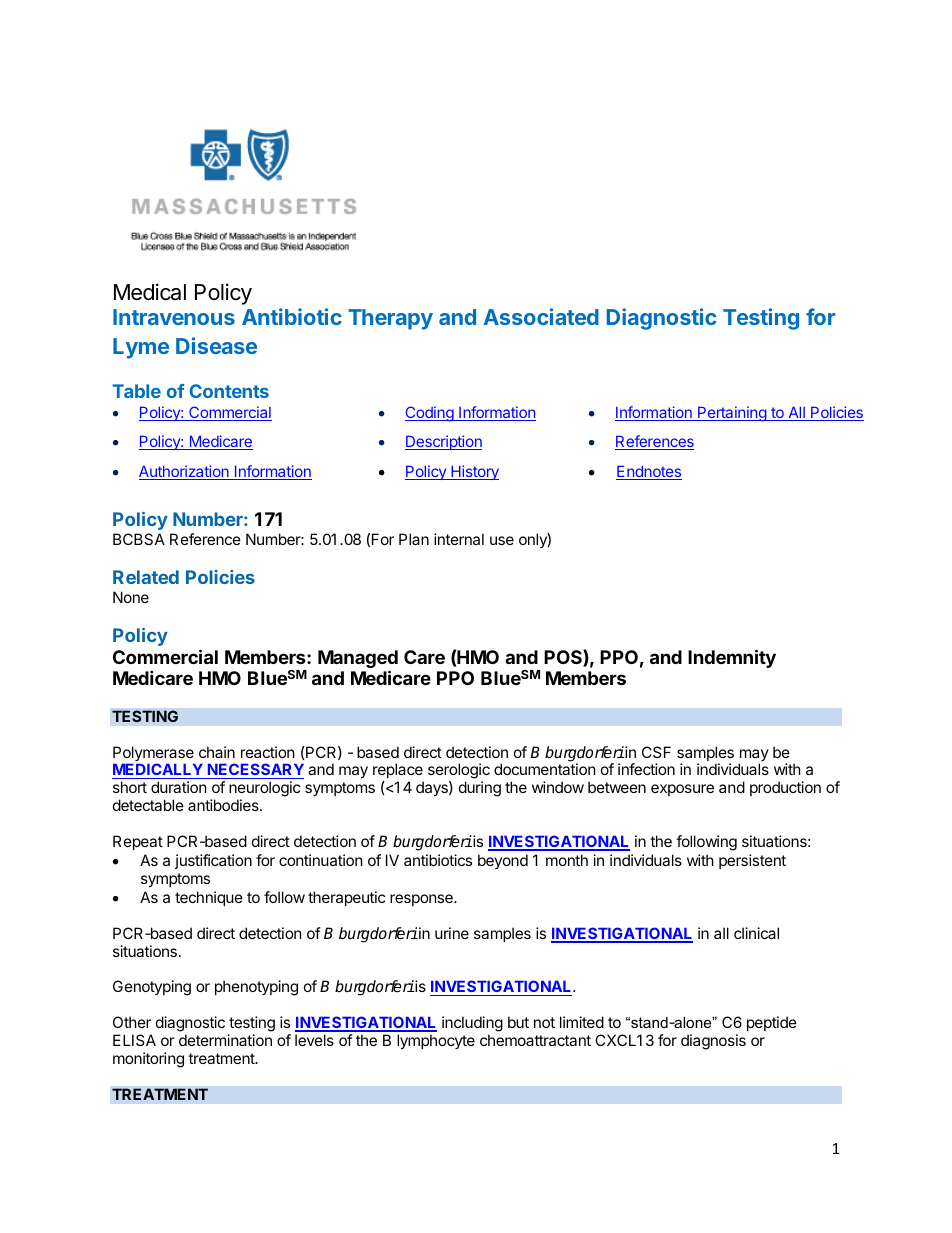 The width and height of the page is (952, 1233). I want to click on justification, so click(213, 861).
